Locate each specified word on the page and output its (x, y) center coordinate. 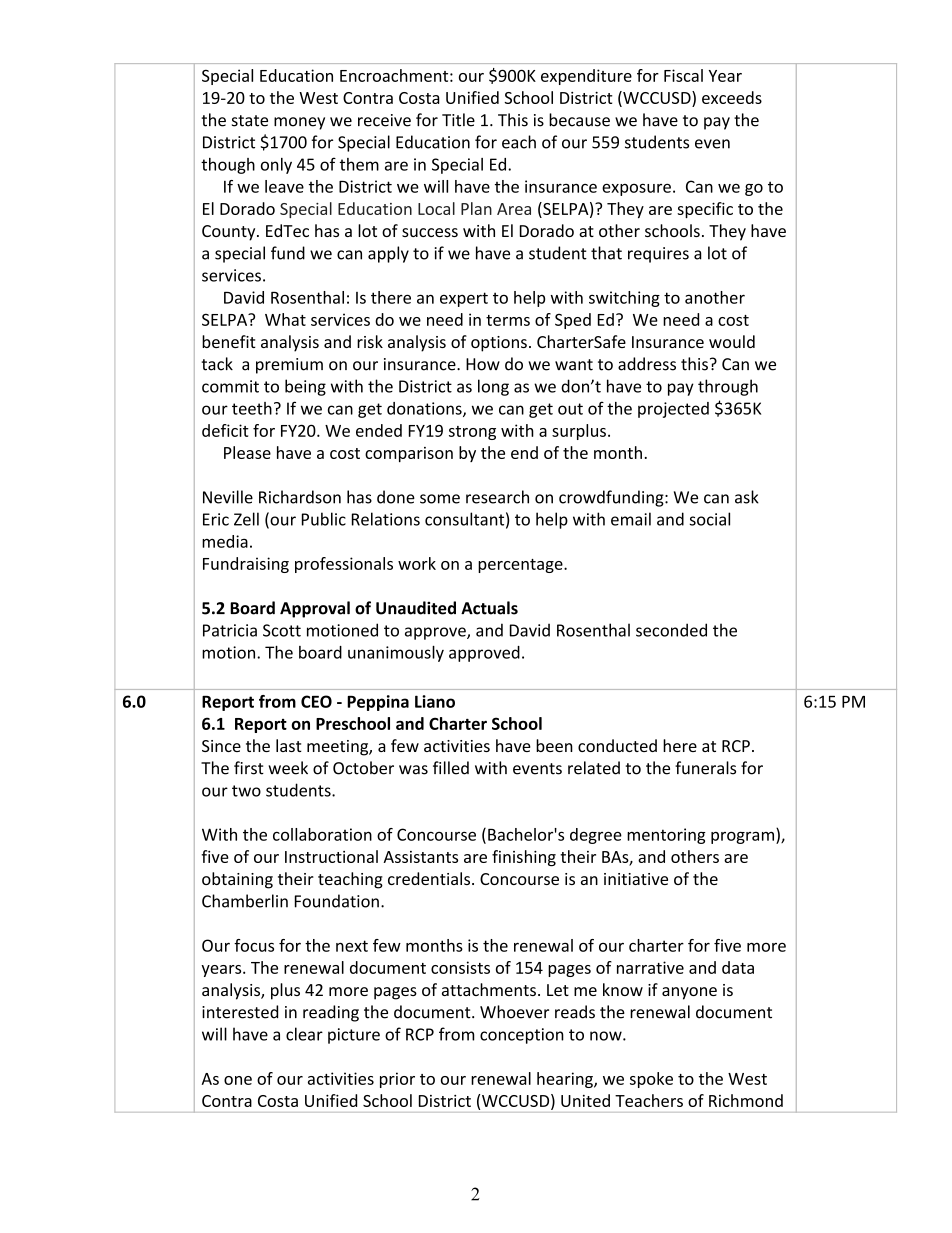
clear (304, 1034)
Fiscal (683, 75)
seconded (671, 630)
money (299, 123)
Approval (315, 609)
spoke (651, 1080)
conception (522, 1036)
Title (458, 120)
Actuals (489, 608)
